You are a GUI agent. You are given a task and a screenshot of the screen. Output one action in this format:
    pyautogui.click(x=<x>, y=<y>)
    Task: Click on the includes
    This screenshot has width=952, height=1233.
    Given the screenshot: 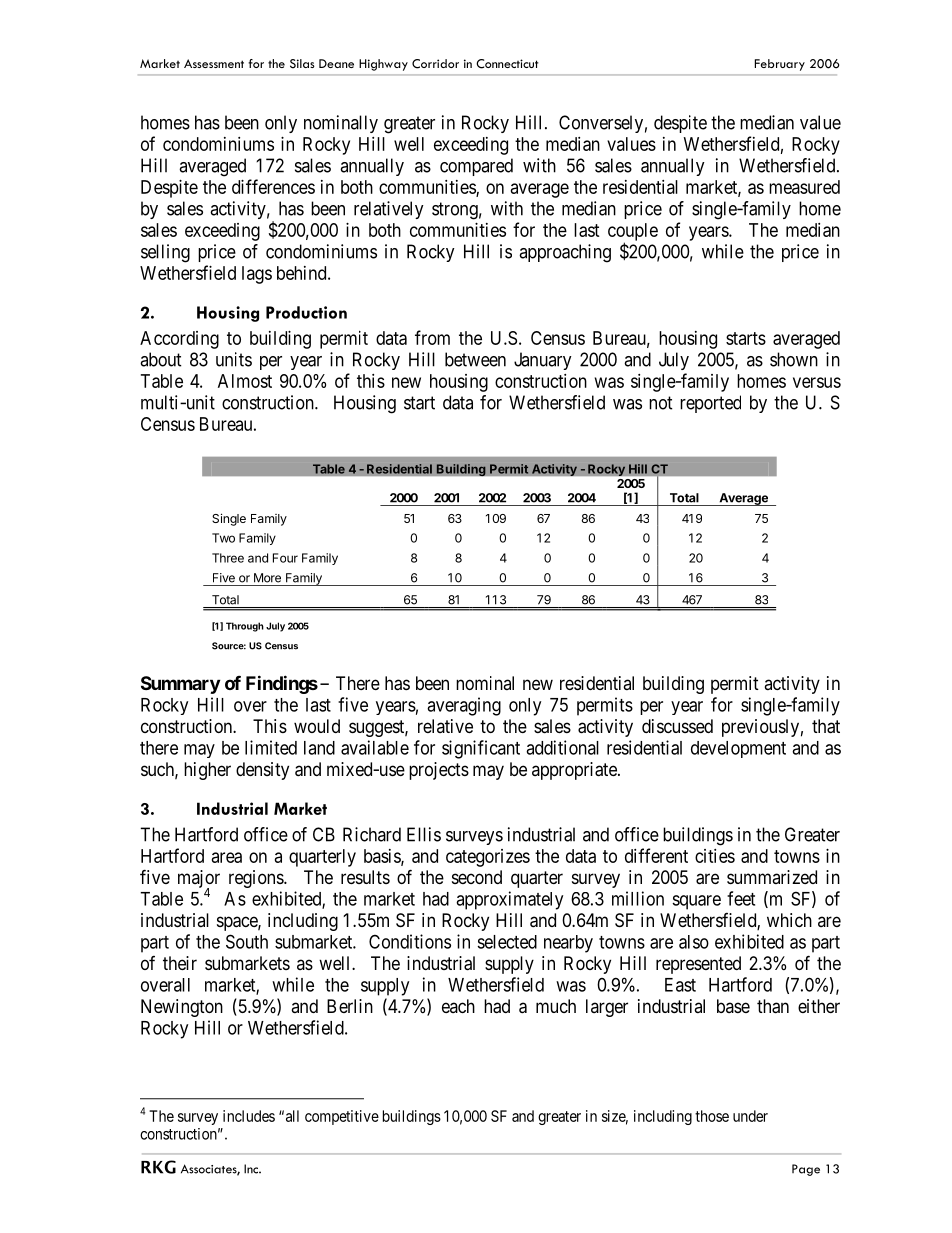 What is the action you would take?
    pyautogui.click(x=249, y=1116)
